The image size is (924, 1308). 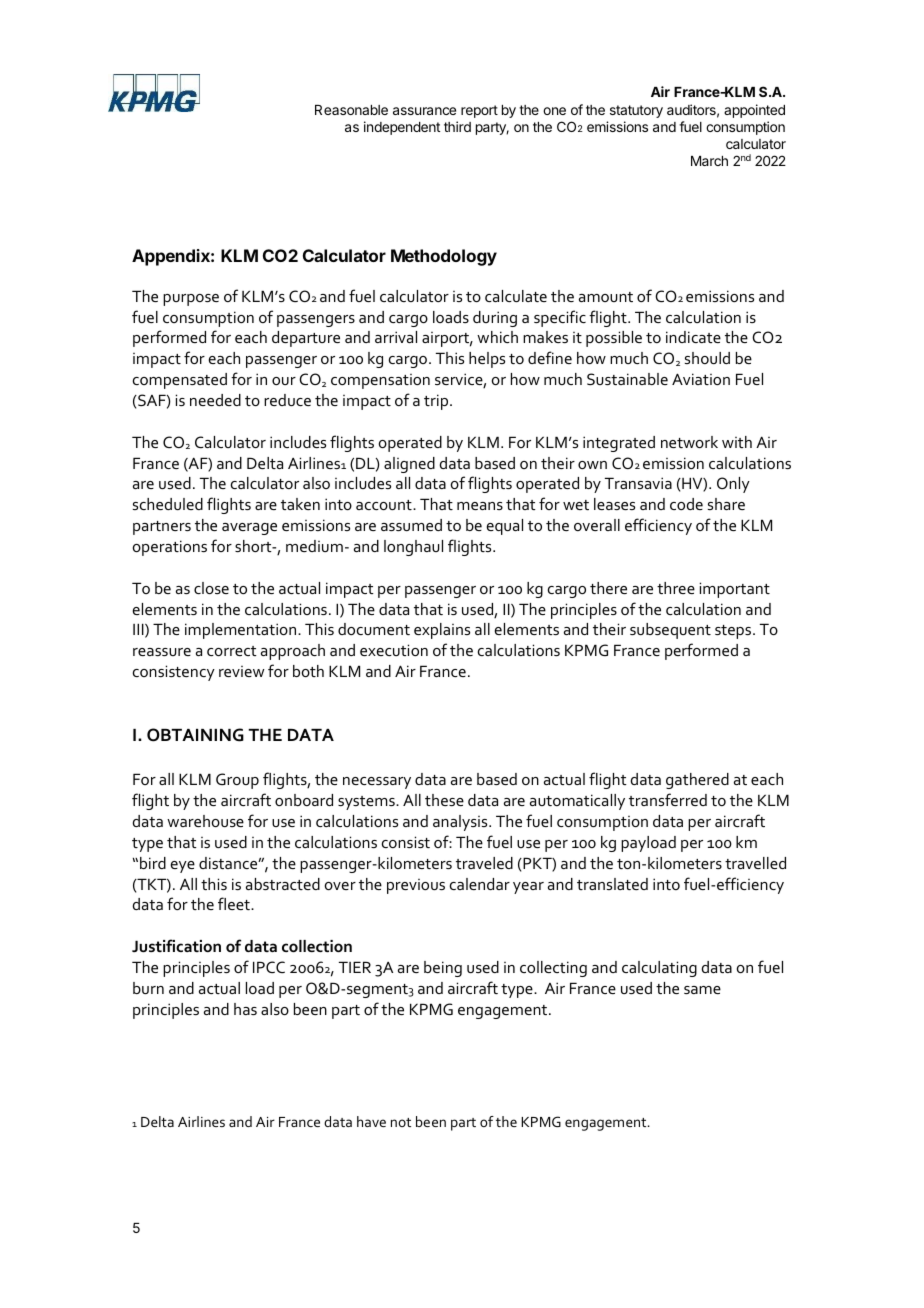 I want to click on has, so click(x=245, y=1009).
